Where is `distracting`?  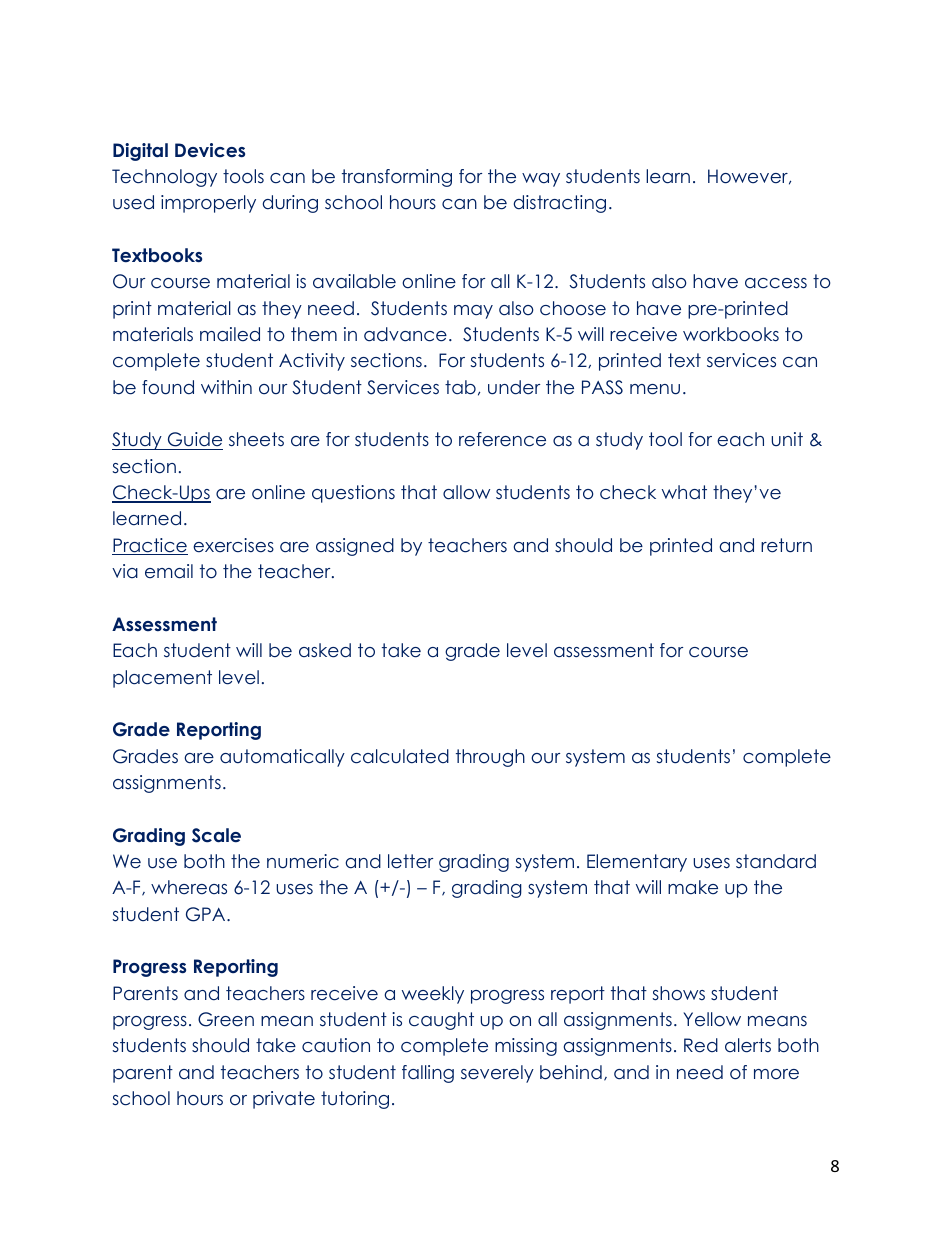 distracting is located at coordinates (560, 204).
